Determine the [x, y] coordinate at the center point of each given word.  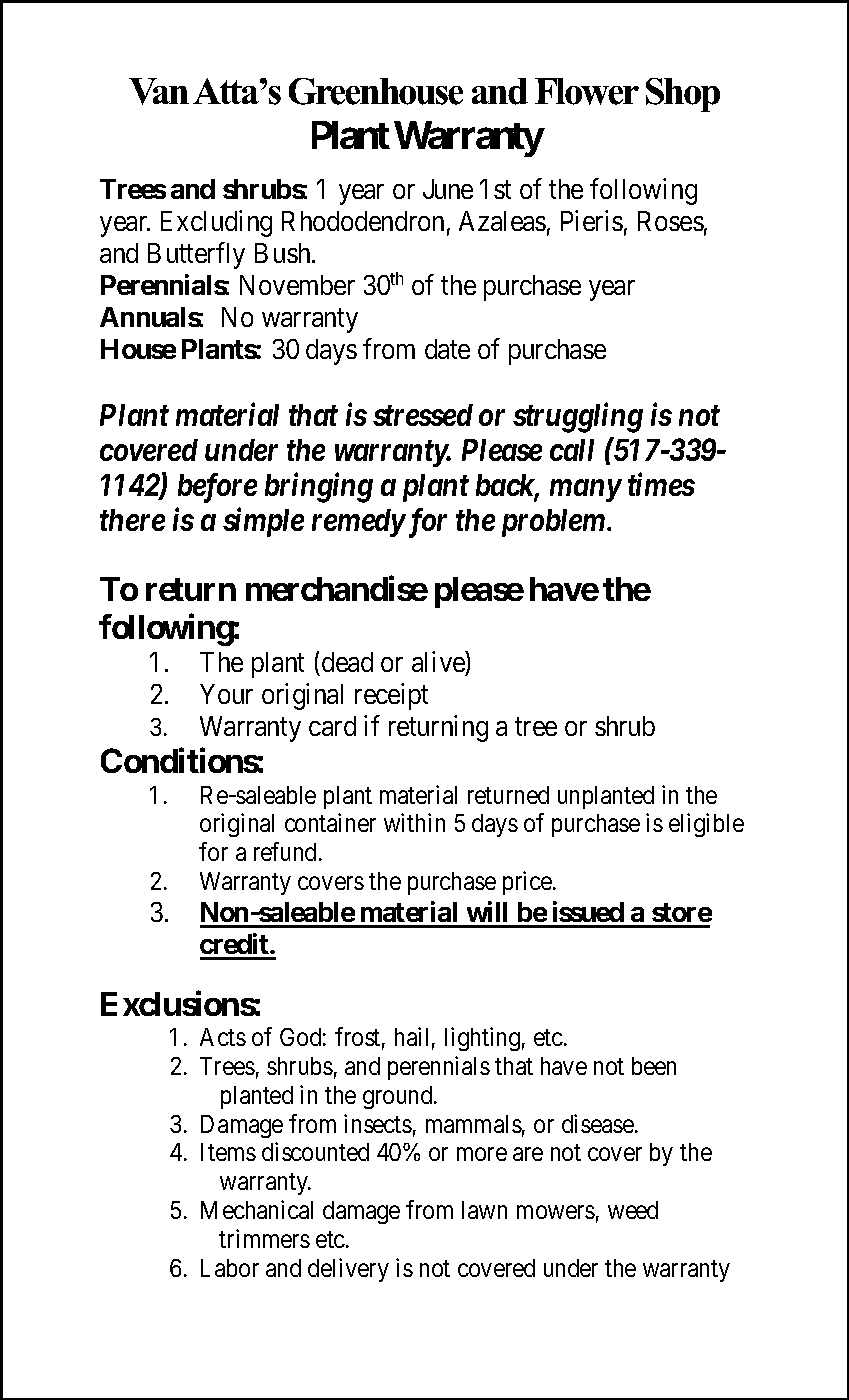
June [448, 189]
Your [226, 694]
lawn [484, 1210]
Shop [683, 95]
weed [633, 1210]
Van [159, 91]
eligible [706, 825]
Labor [230, 1268]
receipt [391, 696]
